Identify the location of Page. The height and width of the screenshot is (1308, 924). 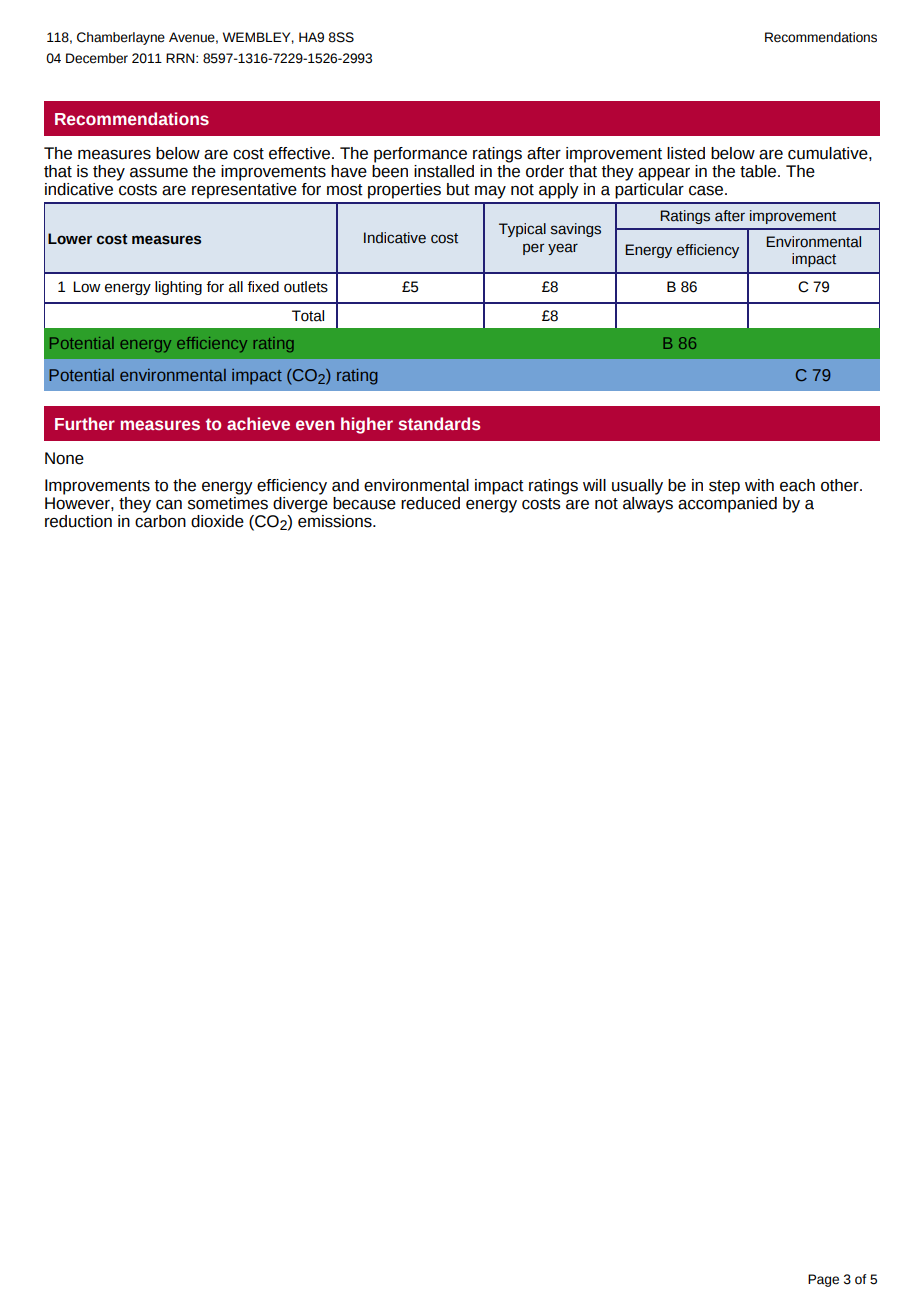
(823, 1280).
